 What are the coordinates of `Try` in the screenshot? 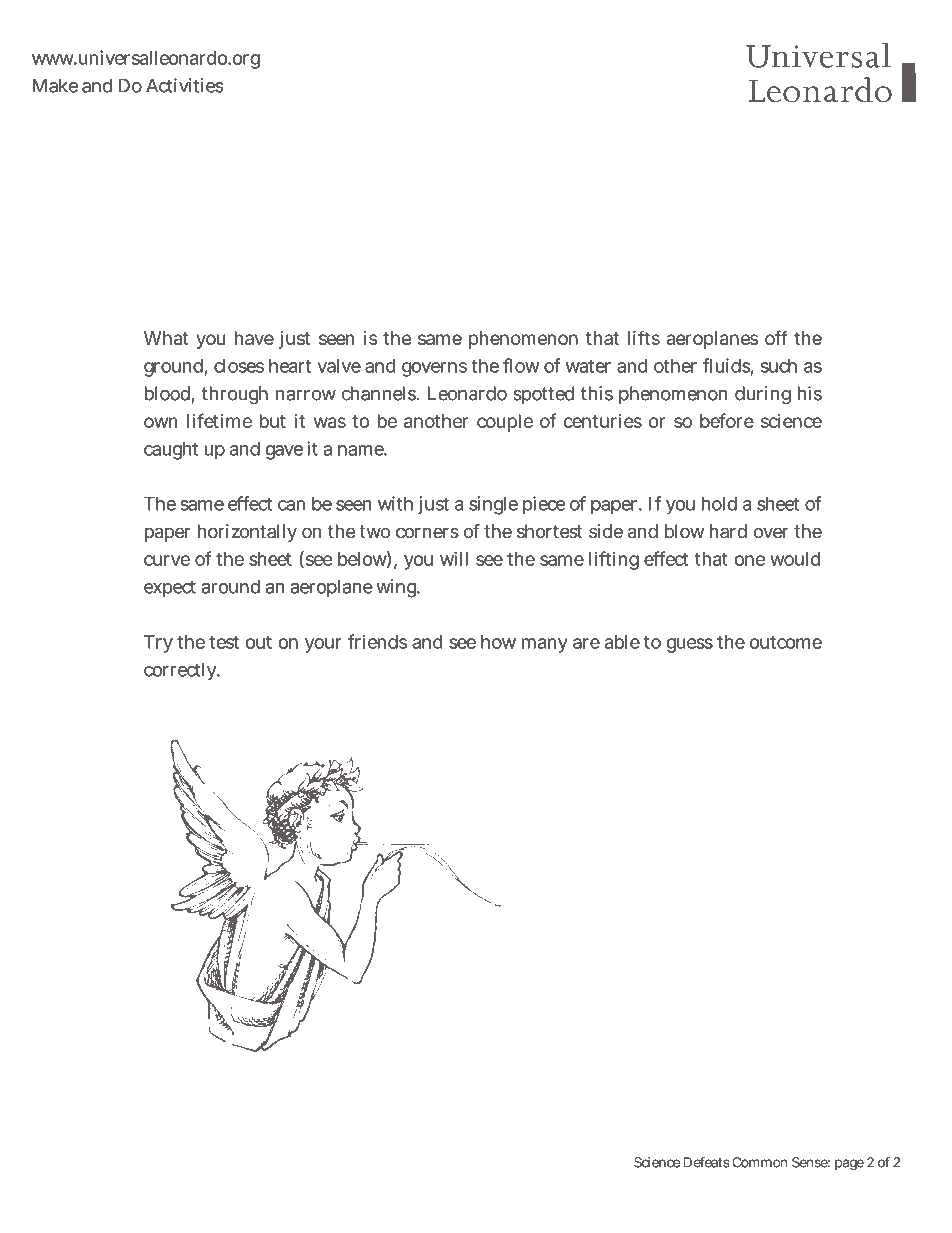 It's located at (158, 644).
